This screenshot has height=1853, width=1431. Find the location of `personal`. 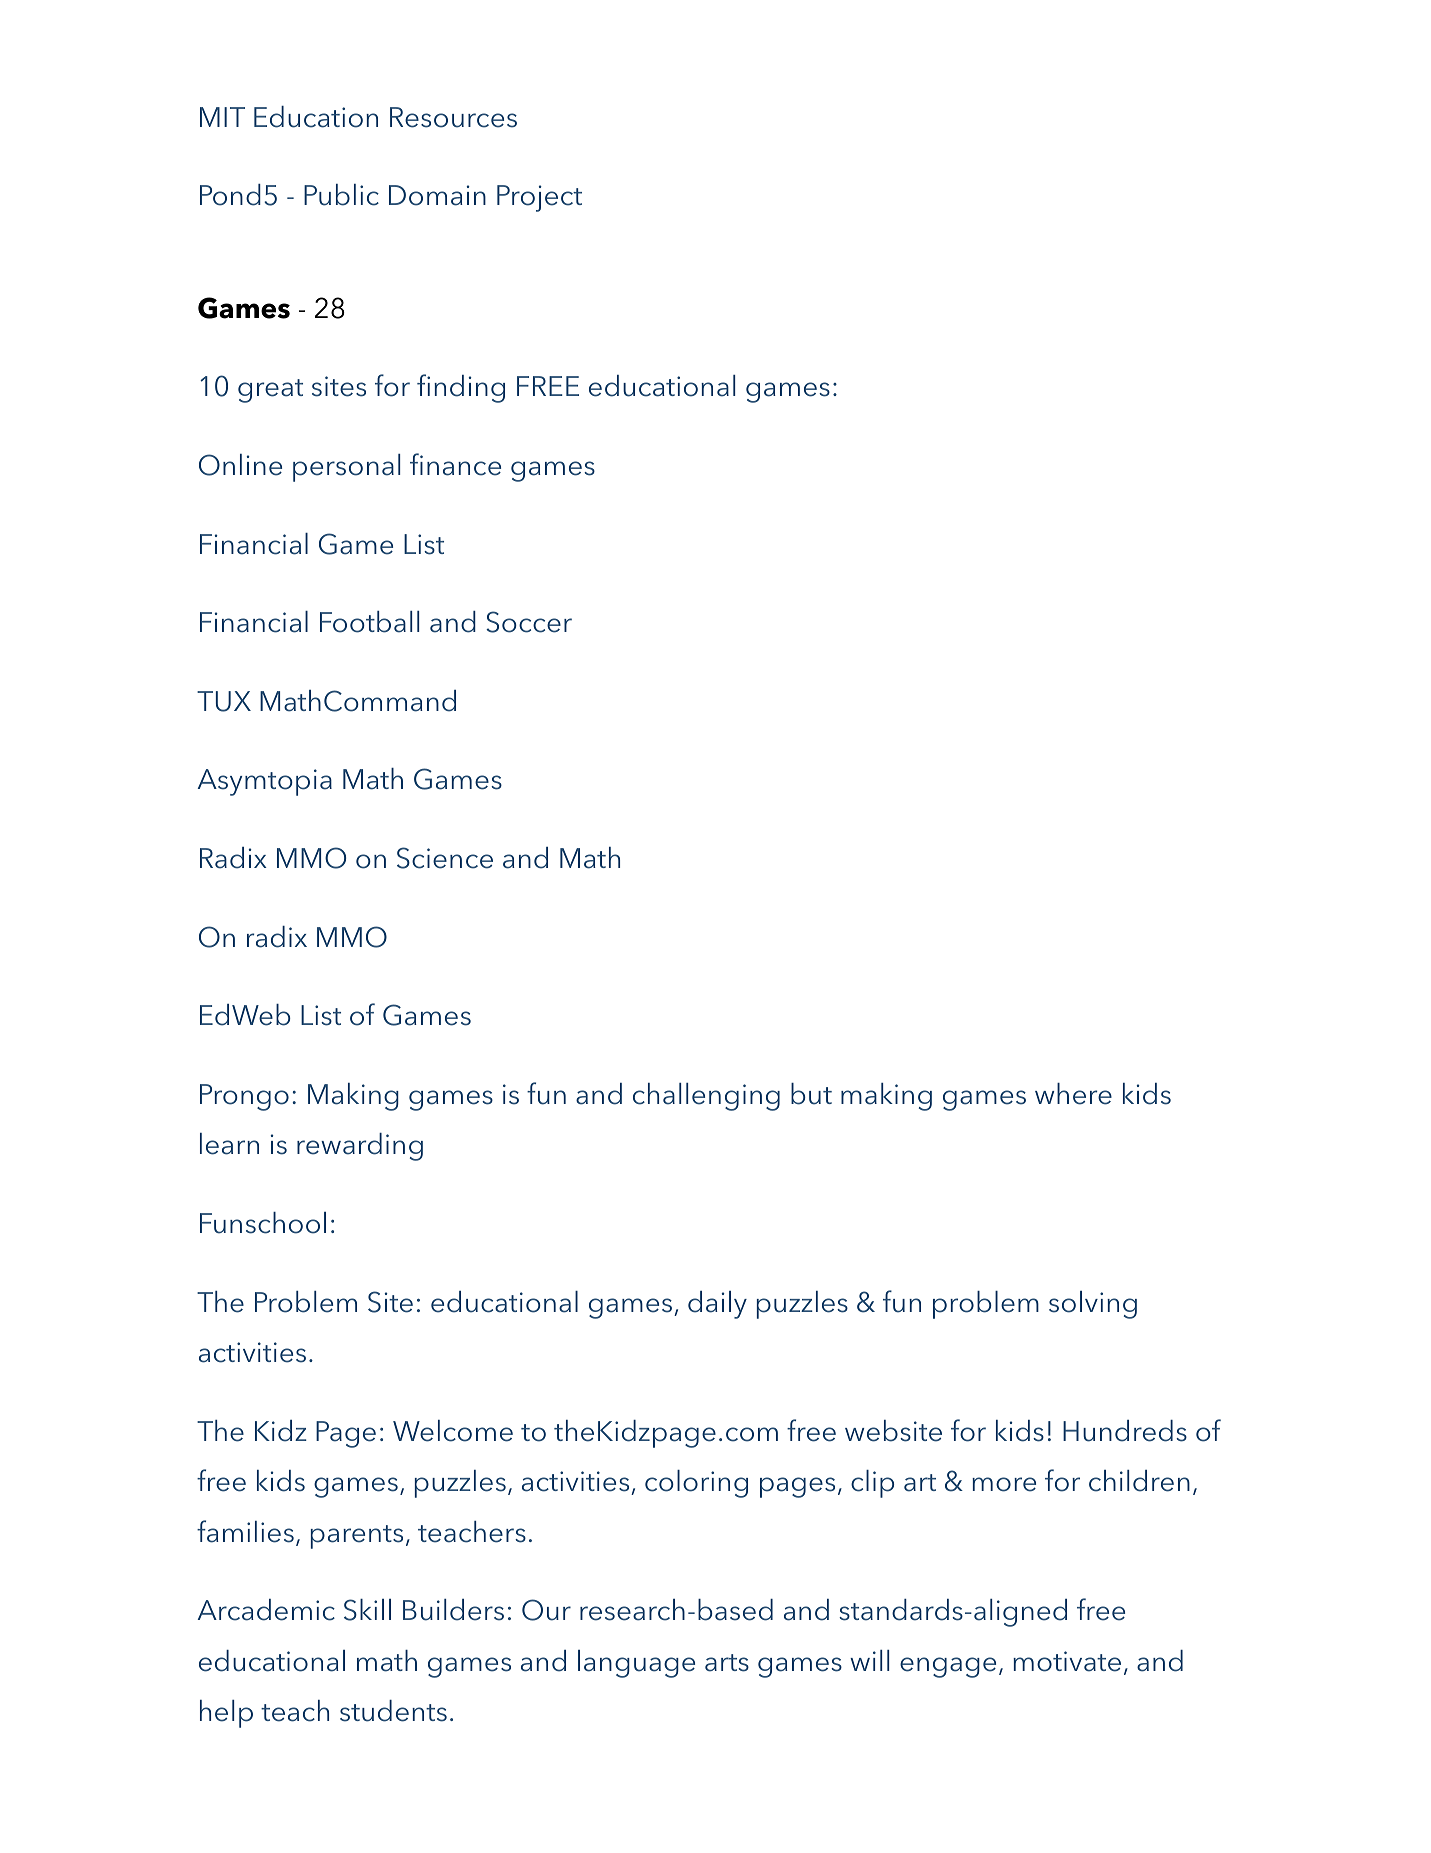

personal is located at coordinates (346, 468).
